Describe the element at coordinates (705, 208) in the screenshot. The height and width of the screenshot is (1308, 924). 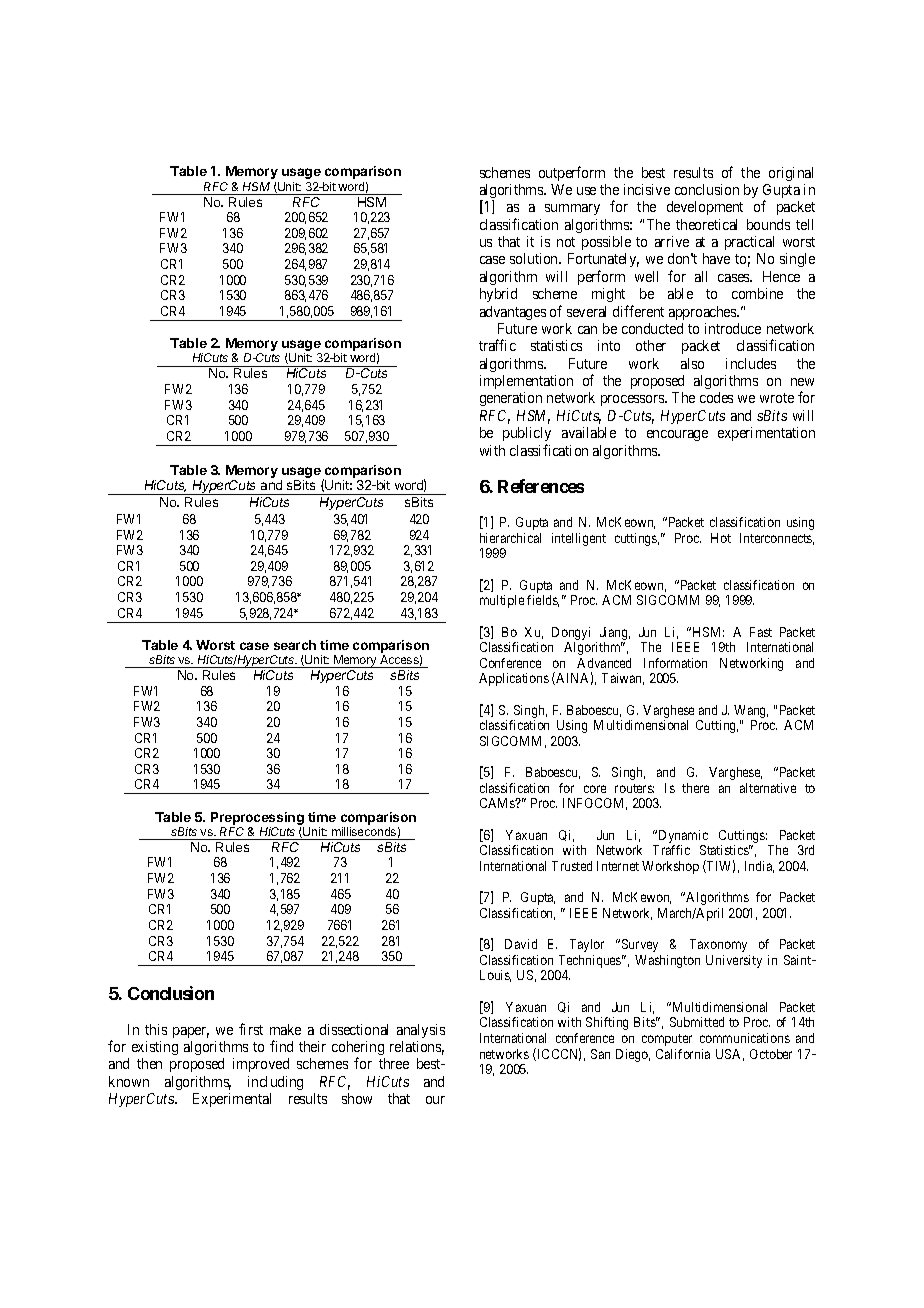
I see `development` at that location.
